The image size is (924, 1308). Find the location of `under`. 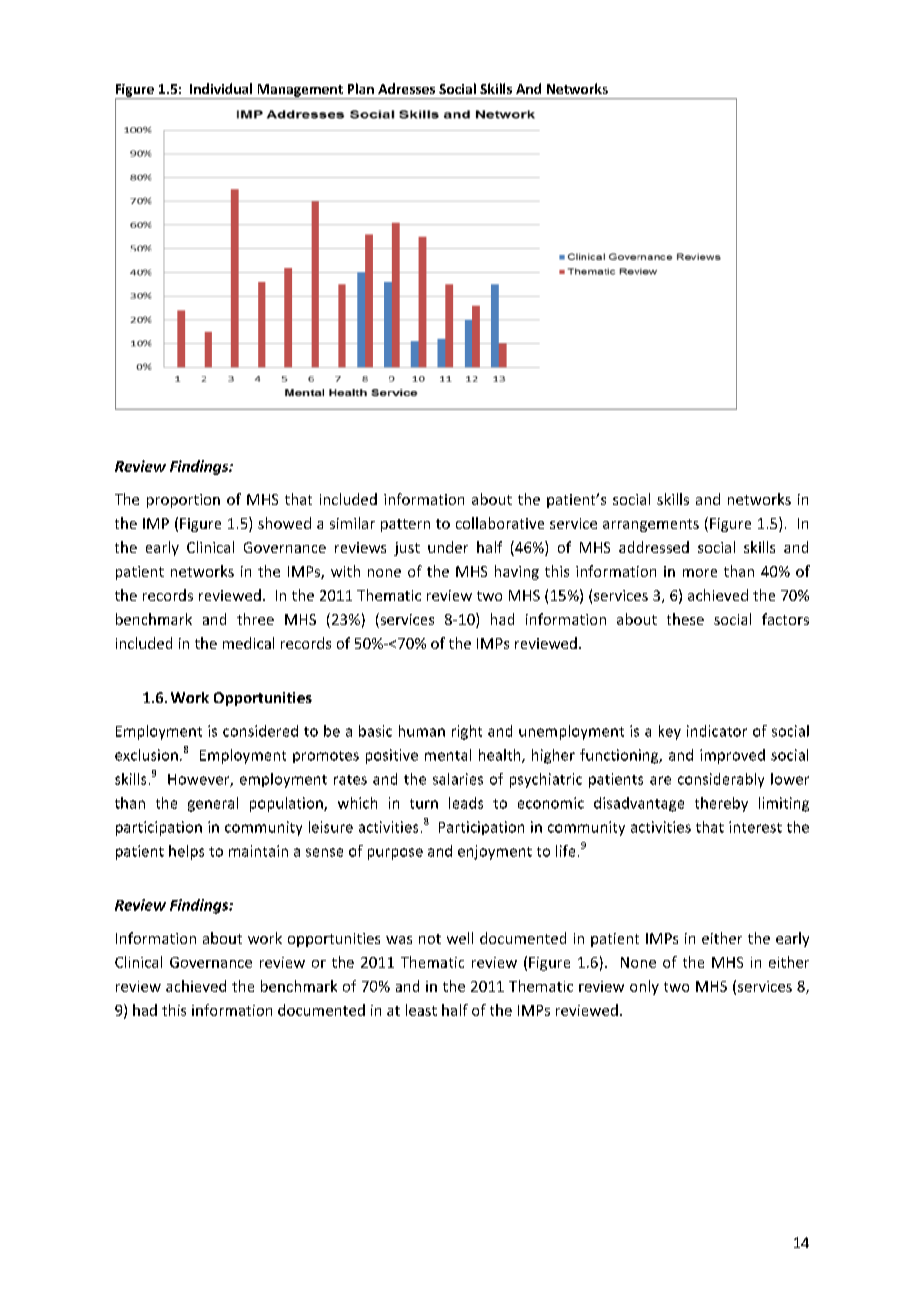

under is located at coordinates (448, 547).
